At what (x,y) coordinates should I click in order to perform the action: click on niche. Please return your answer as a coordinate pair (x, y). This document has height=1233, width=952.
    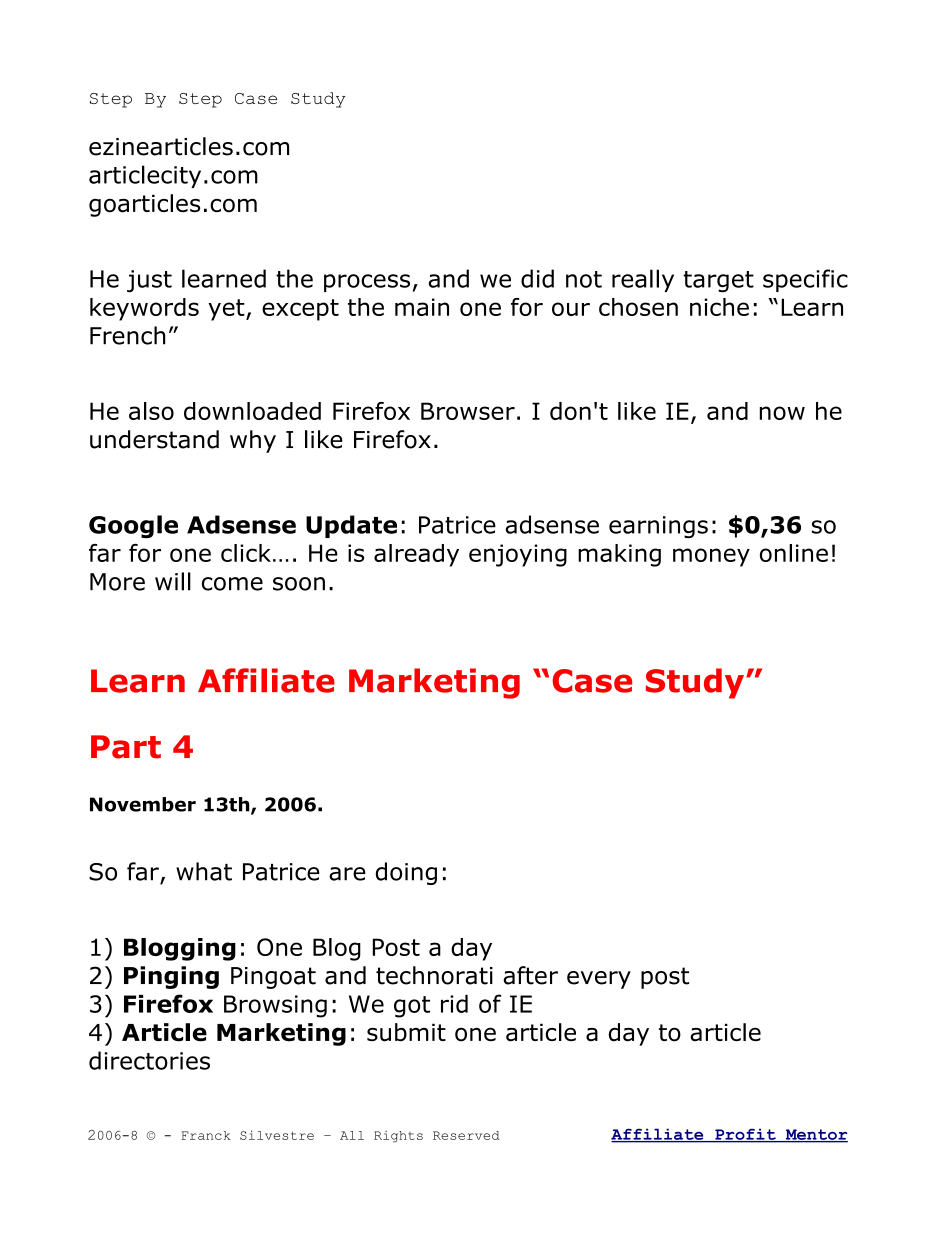
    Looking at the image, I should click on (719, 307).
